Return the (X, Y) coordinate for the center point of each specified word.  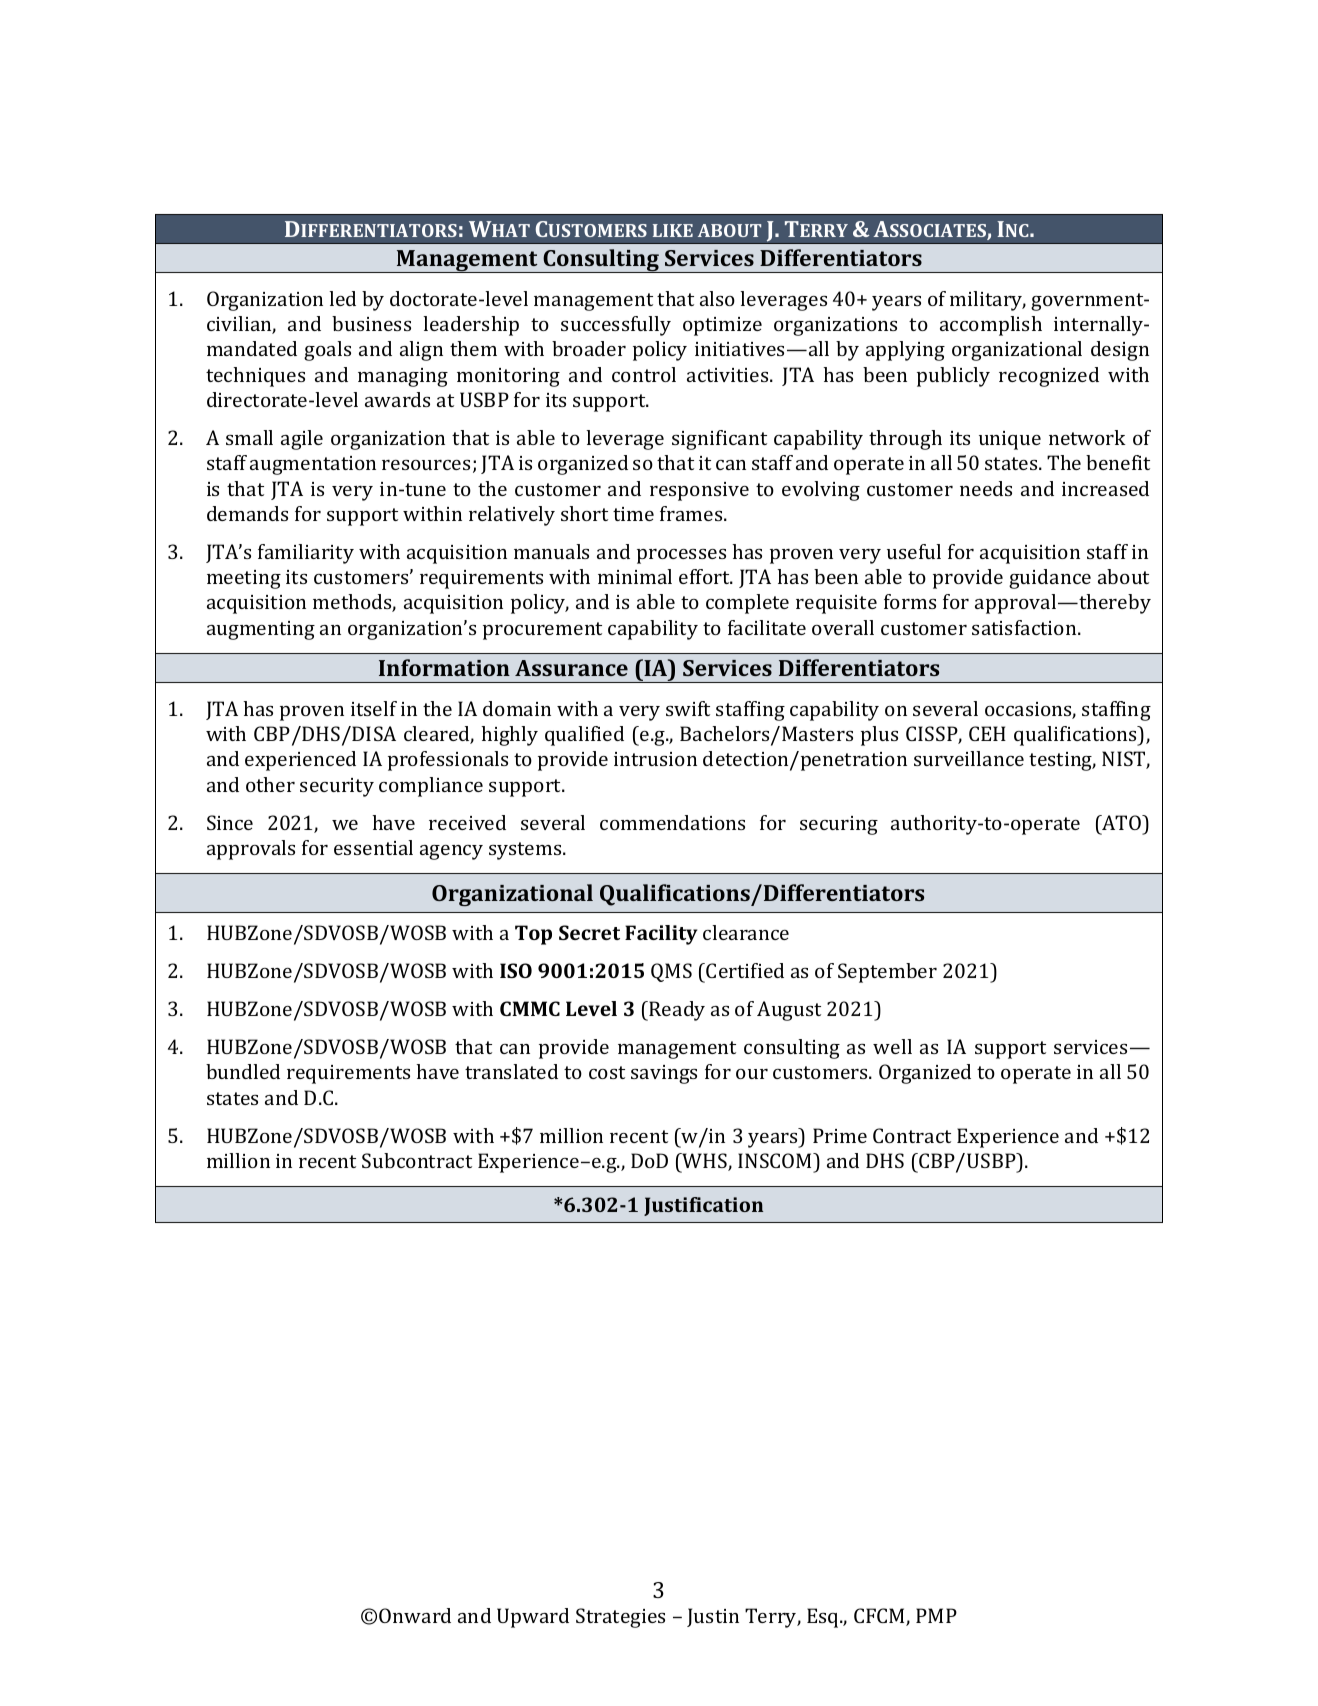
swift (688, 708)
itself (374, 708)
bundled (243, 1071)
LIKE (673, 230)
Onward (415, 1615)
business (371, 323)
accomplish (991, 326)
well (892, 1046)
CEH (987, 733)
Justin (713, 1617)
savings (664, 1074)
